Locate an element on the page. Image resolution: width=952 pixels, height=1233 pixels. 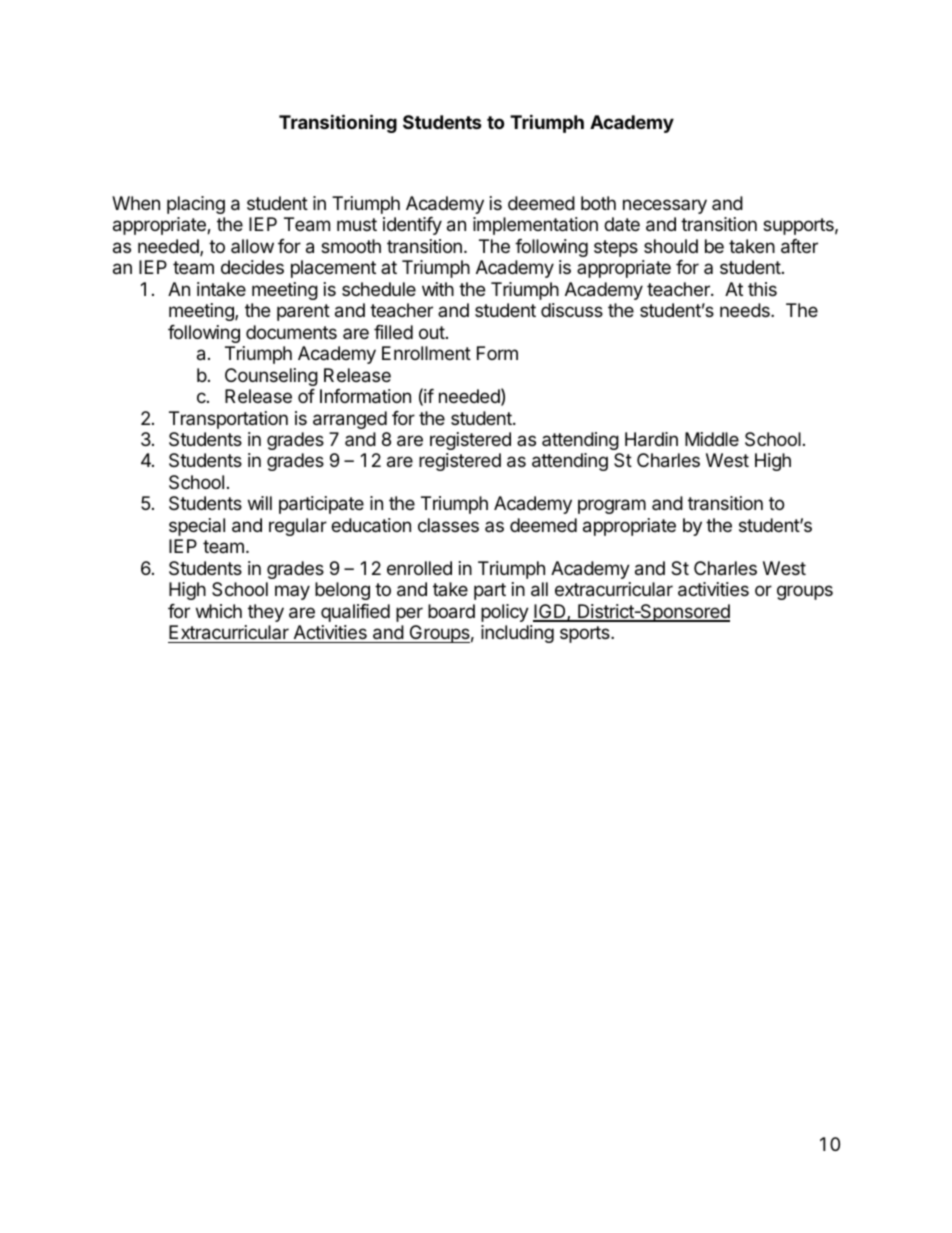
Transportation is located at coordinates (228, 420).
